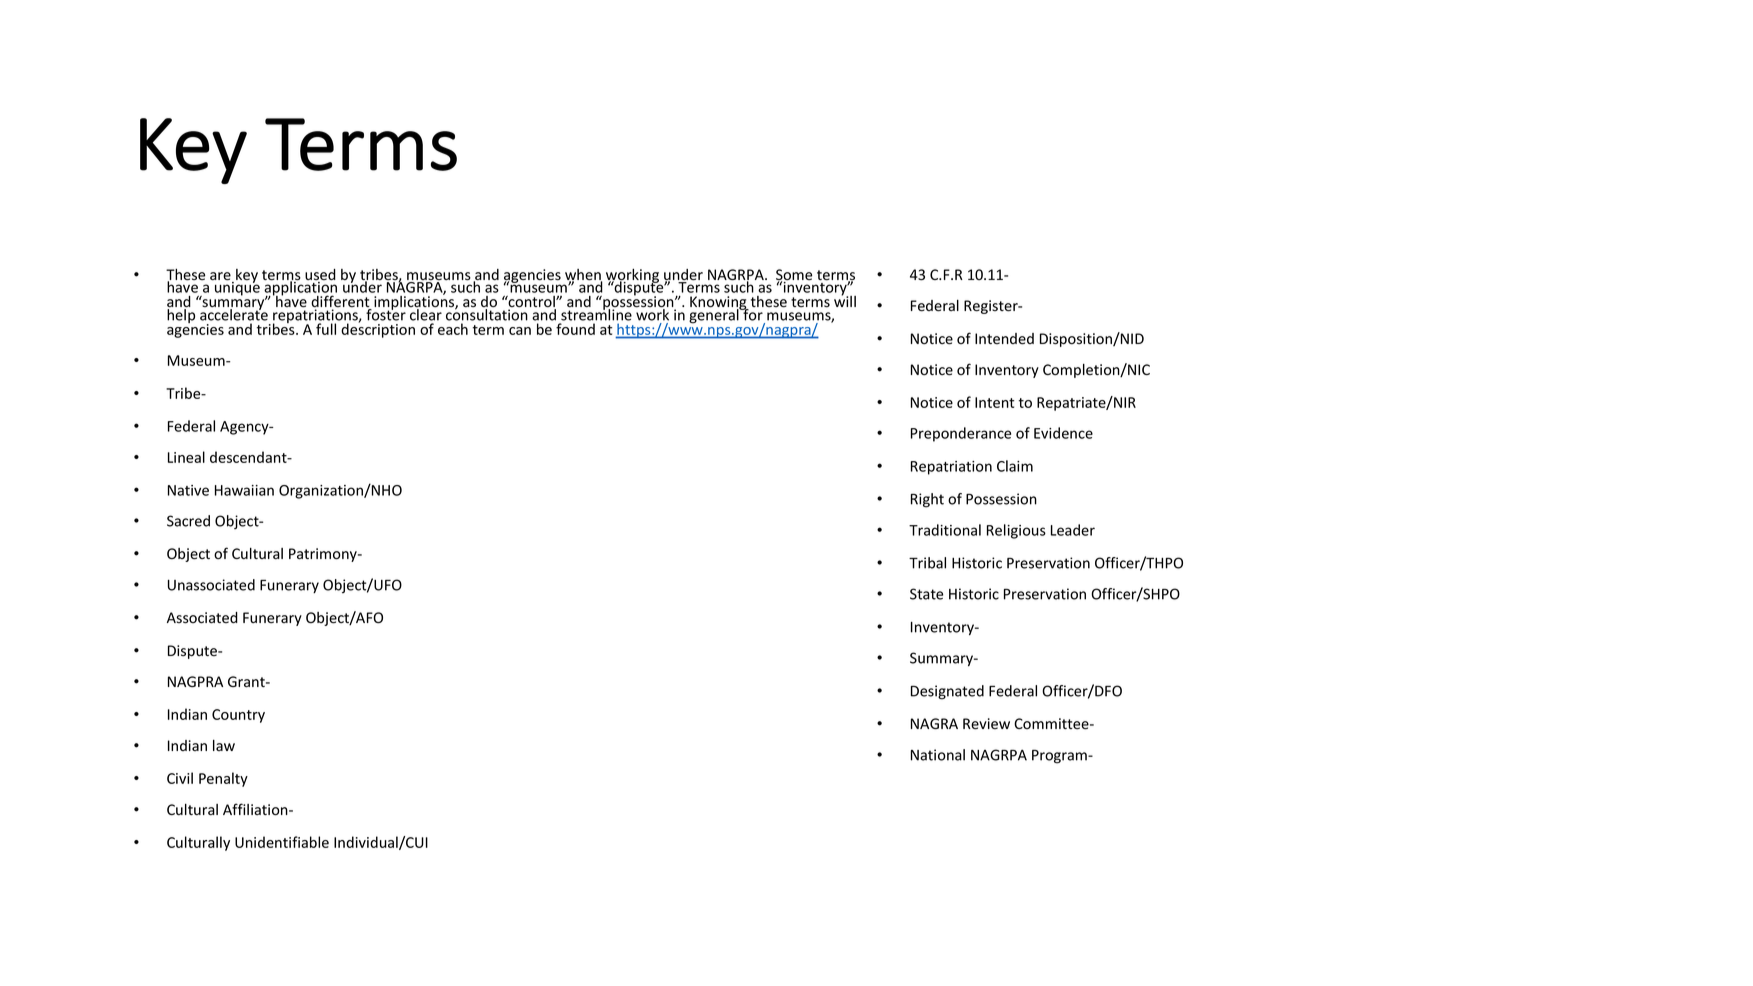 This image has width=1753, height=986. Describe the element at coordinates (575, 329) in the image. I see `found` at that location.
